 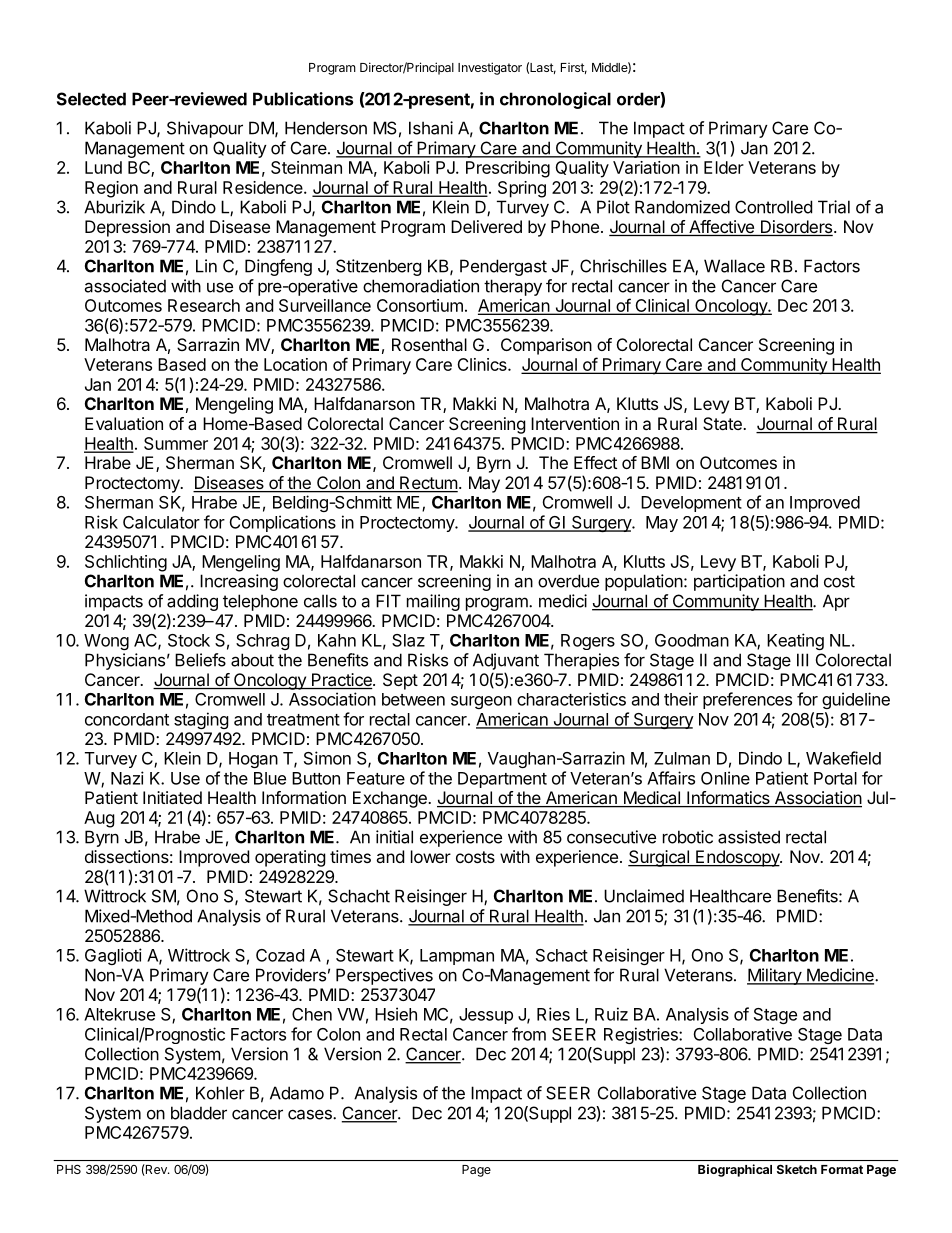 What do you see at coordinates (199, 1113) in the screenshot?
I see `bladder` at bounding box center [199, 1113].
